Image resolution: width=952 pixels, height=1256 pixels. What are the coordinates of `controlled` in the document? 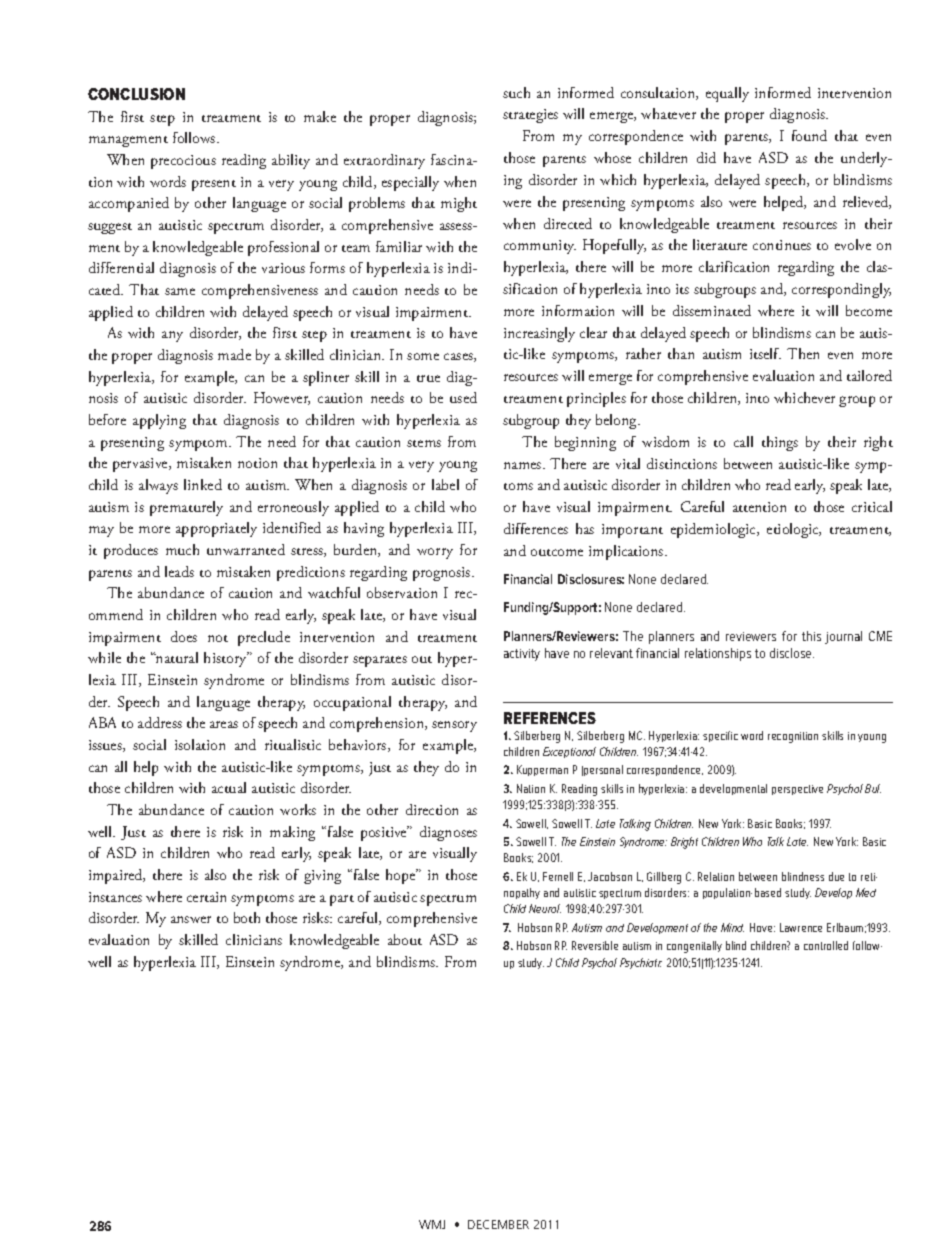 It's located at (826, 945).
